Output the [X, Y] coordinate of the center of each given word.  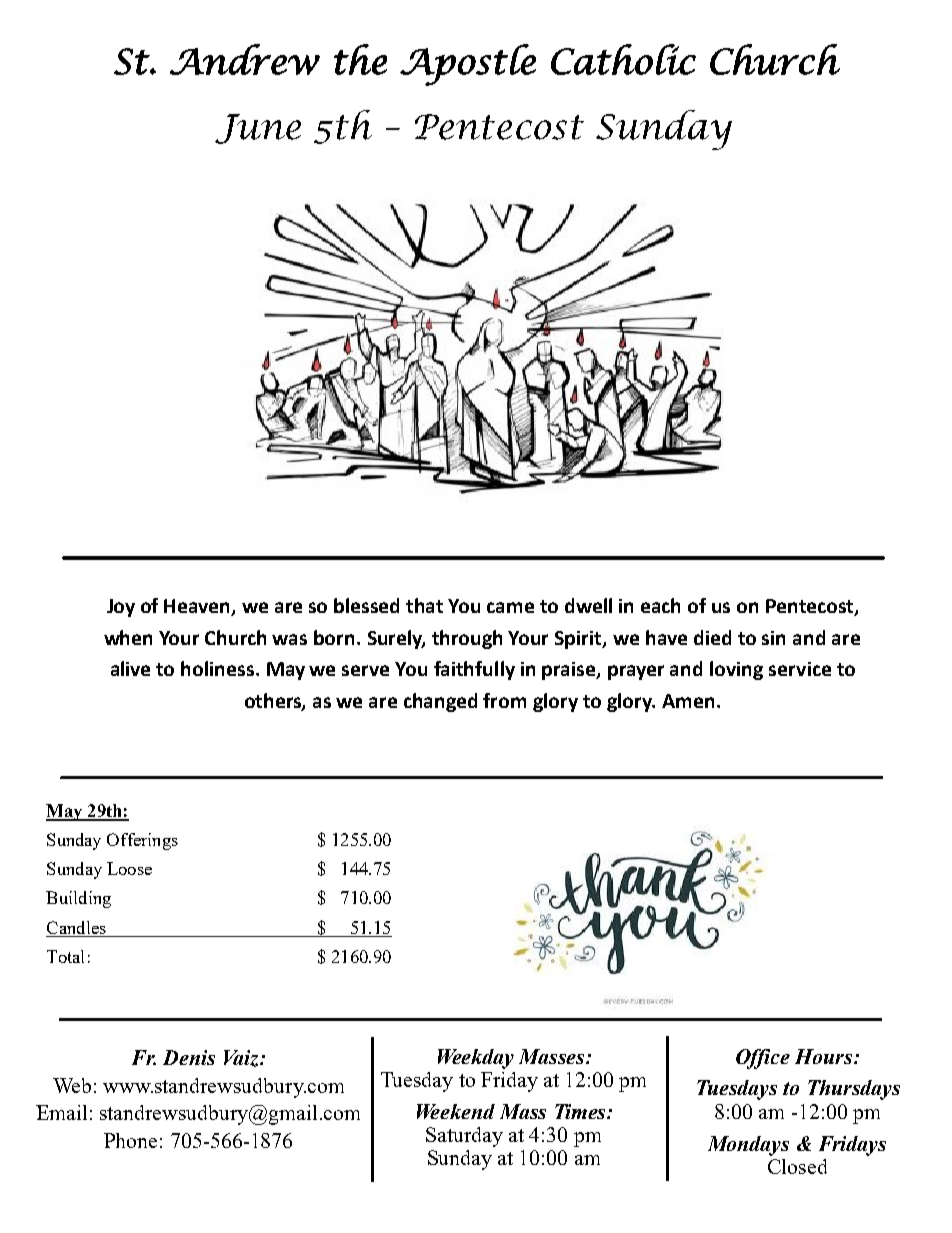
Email [61, 1112]
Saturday [464, 1137]
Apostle [468, 65]
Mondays [748, 1146]
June [258, 129]
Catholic [623, 59]
